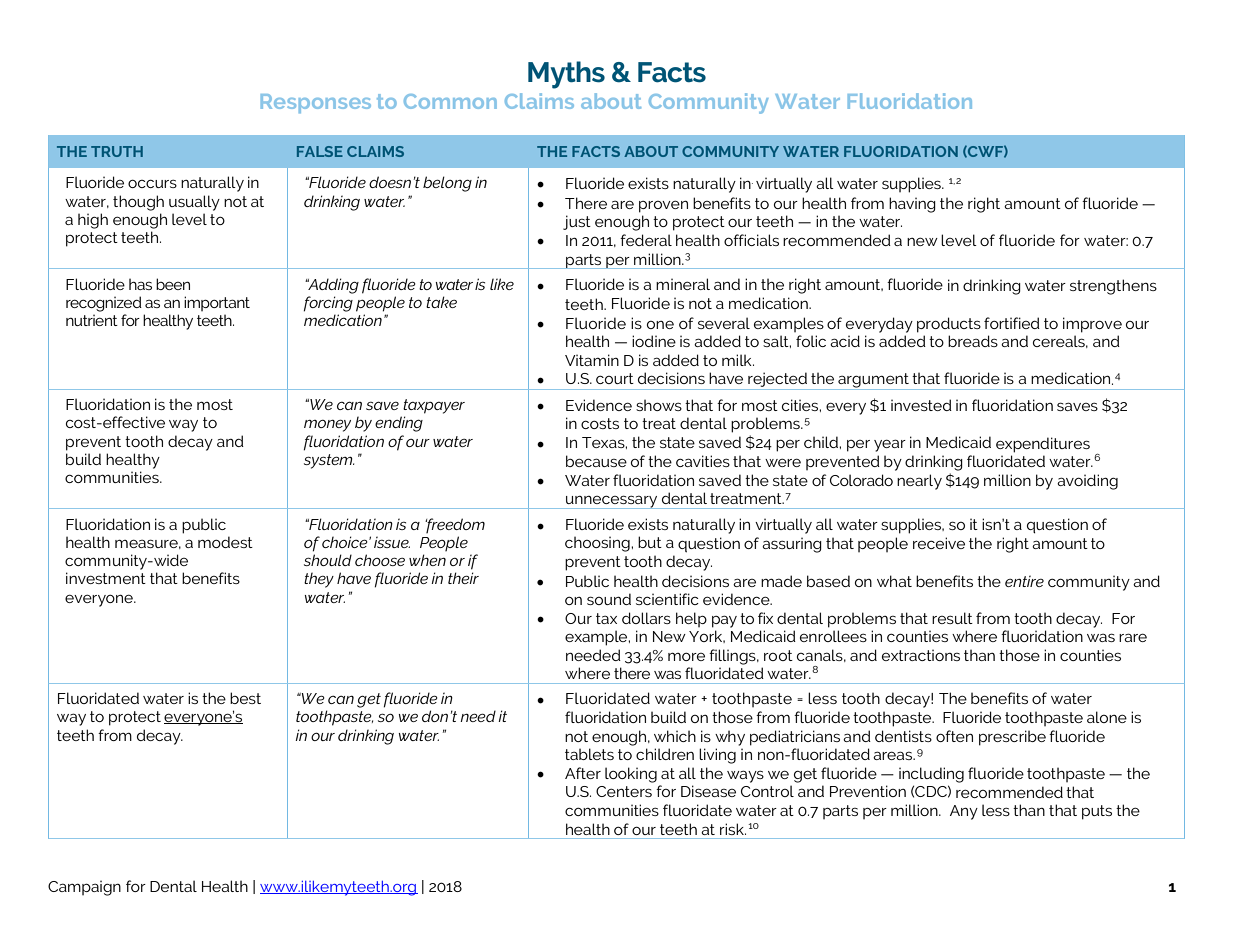  What do you see at coordinates (686, 656) in the page?
I see `more` at bounding box center [686, 656].
